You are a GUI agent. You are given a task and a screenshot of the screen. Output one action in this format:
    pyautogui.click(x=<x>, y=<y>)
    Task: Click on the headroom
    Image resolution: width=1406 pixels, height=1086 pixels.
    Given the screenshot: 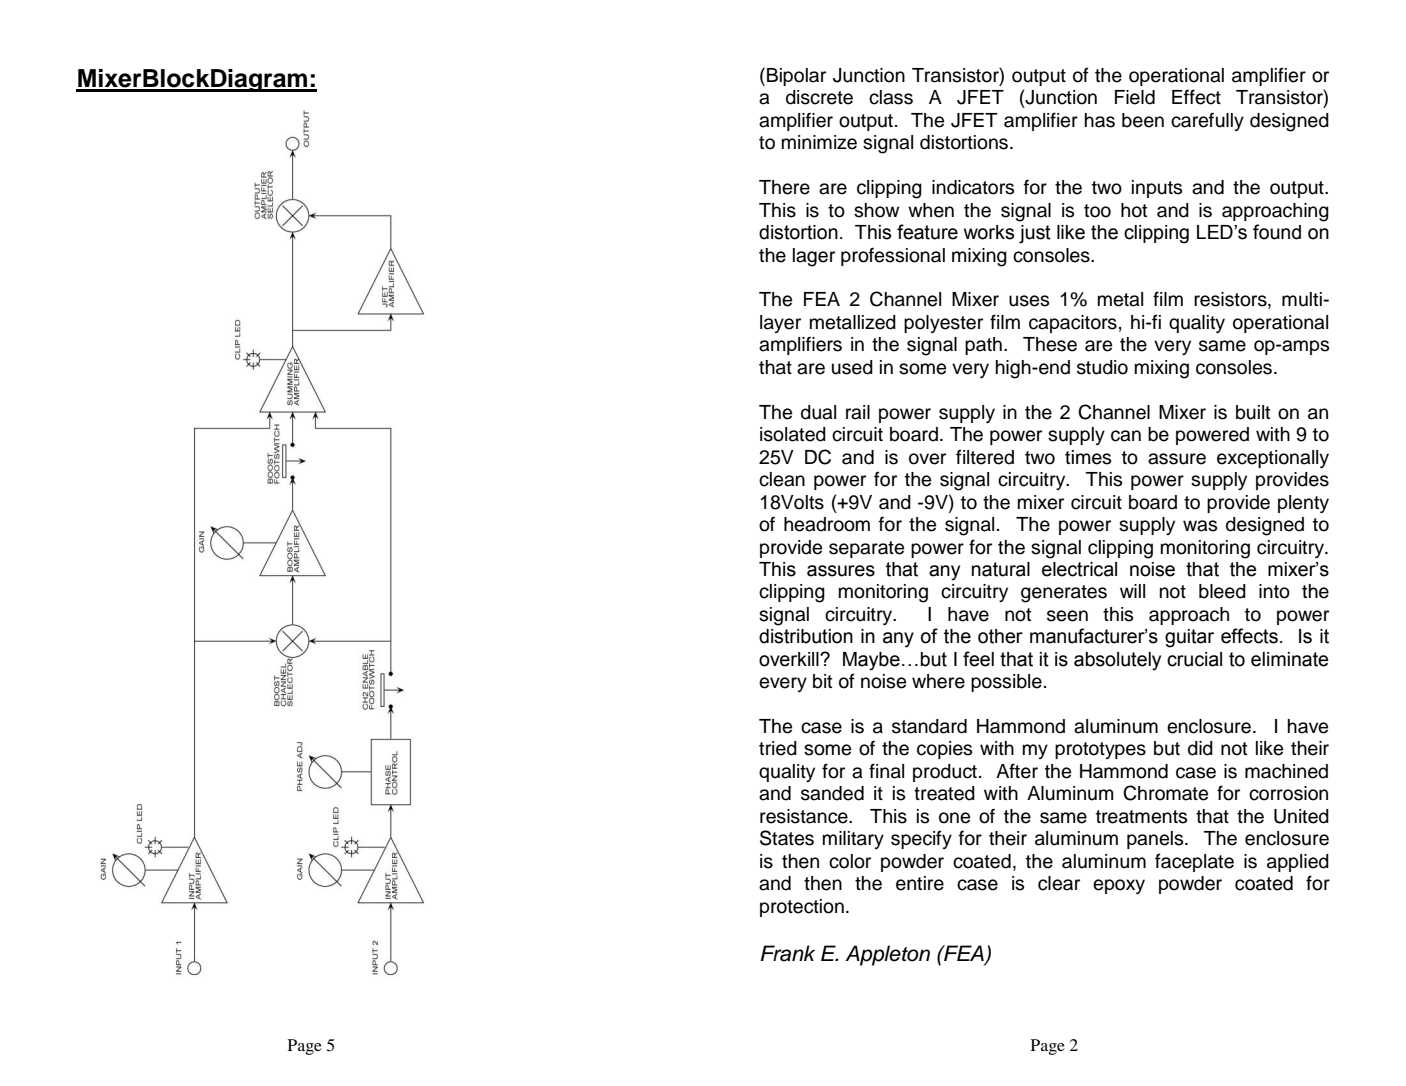 What is the action you would take?
    pyautogui.click(x=827, y=524)
